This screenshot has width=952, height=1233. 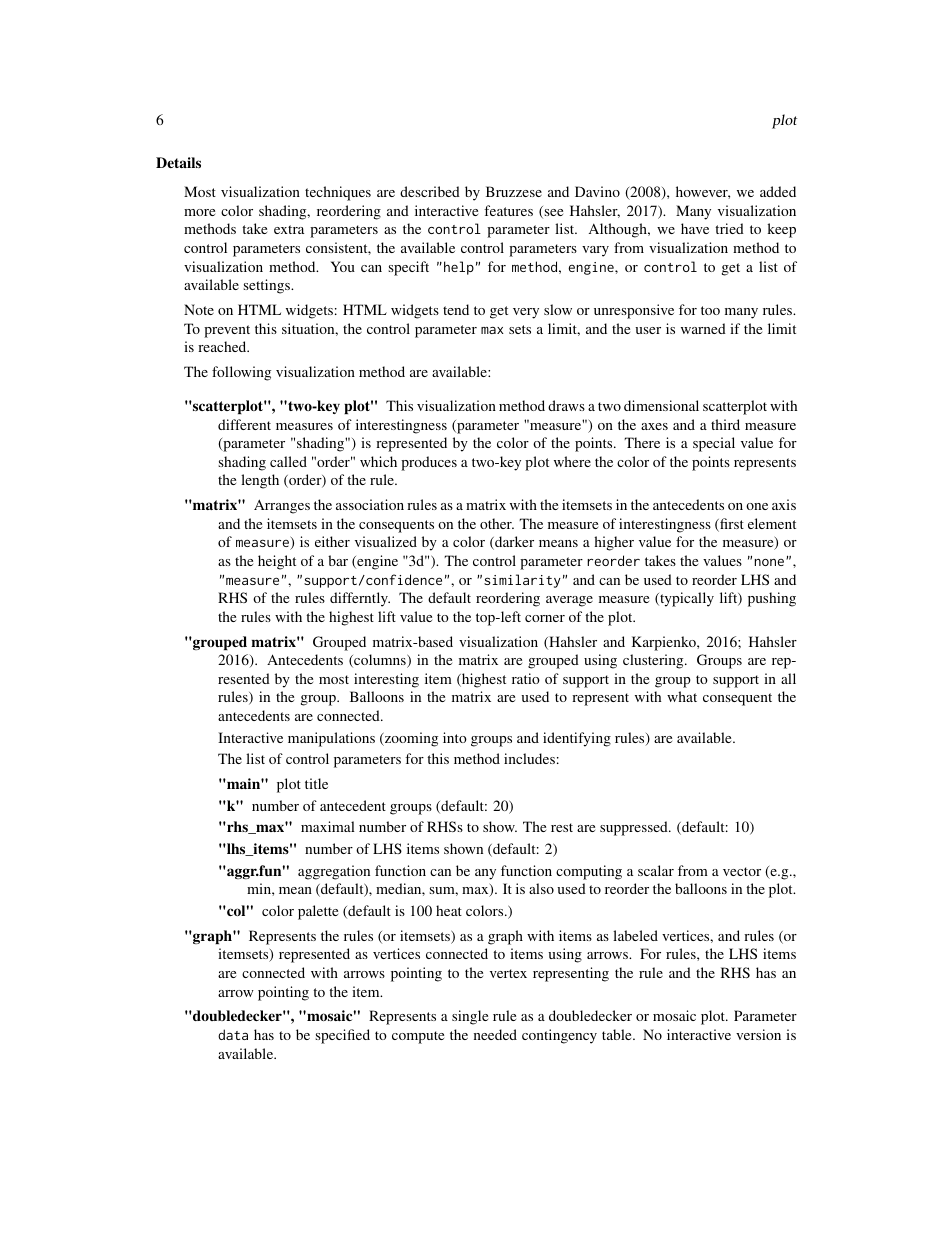 What do you see at coordinates (772, 599) in the screenshot?
I see `pushing` at bounding box center [772, 599].
